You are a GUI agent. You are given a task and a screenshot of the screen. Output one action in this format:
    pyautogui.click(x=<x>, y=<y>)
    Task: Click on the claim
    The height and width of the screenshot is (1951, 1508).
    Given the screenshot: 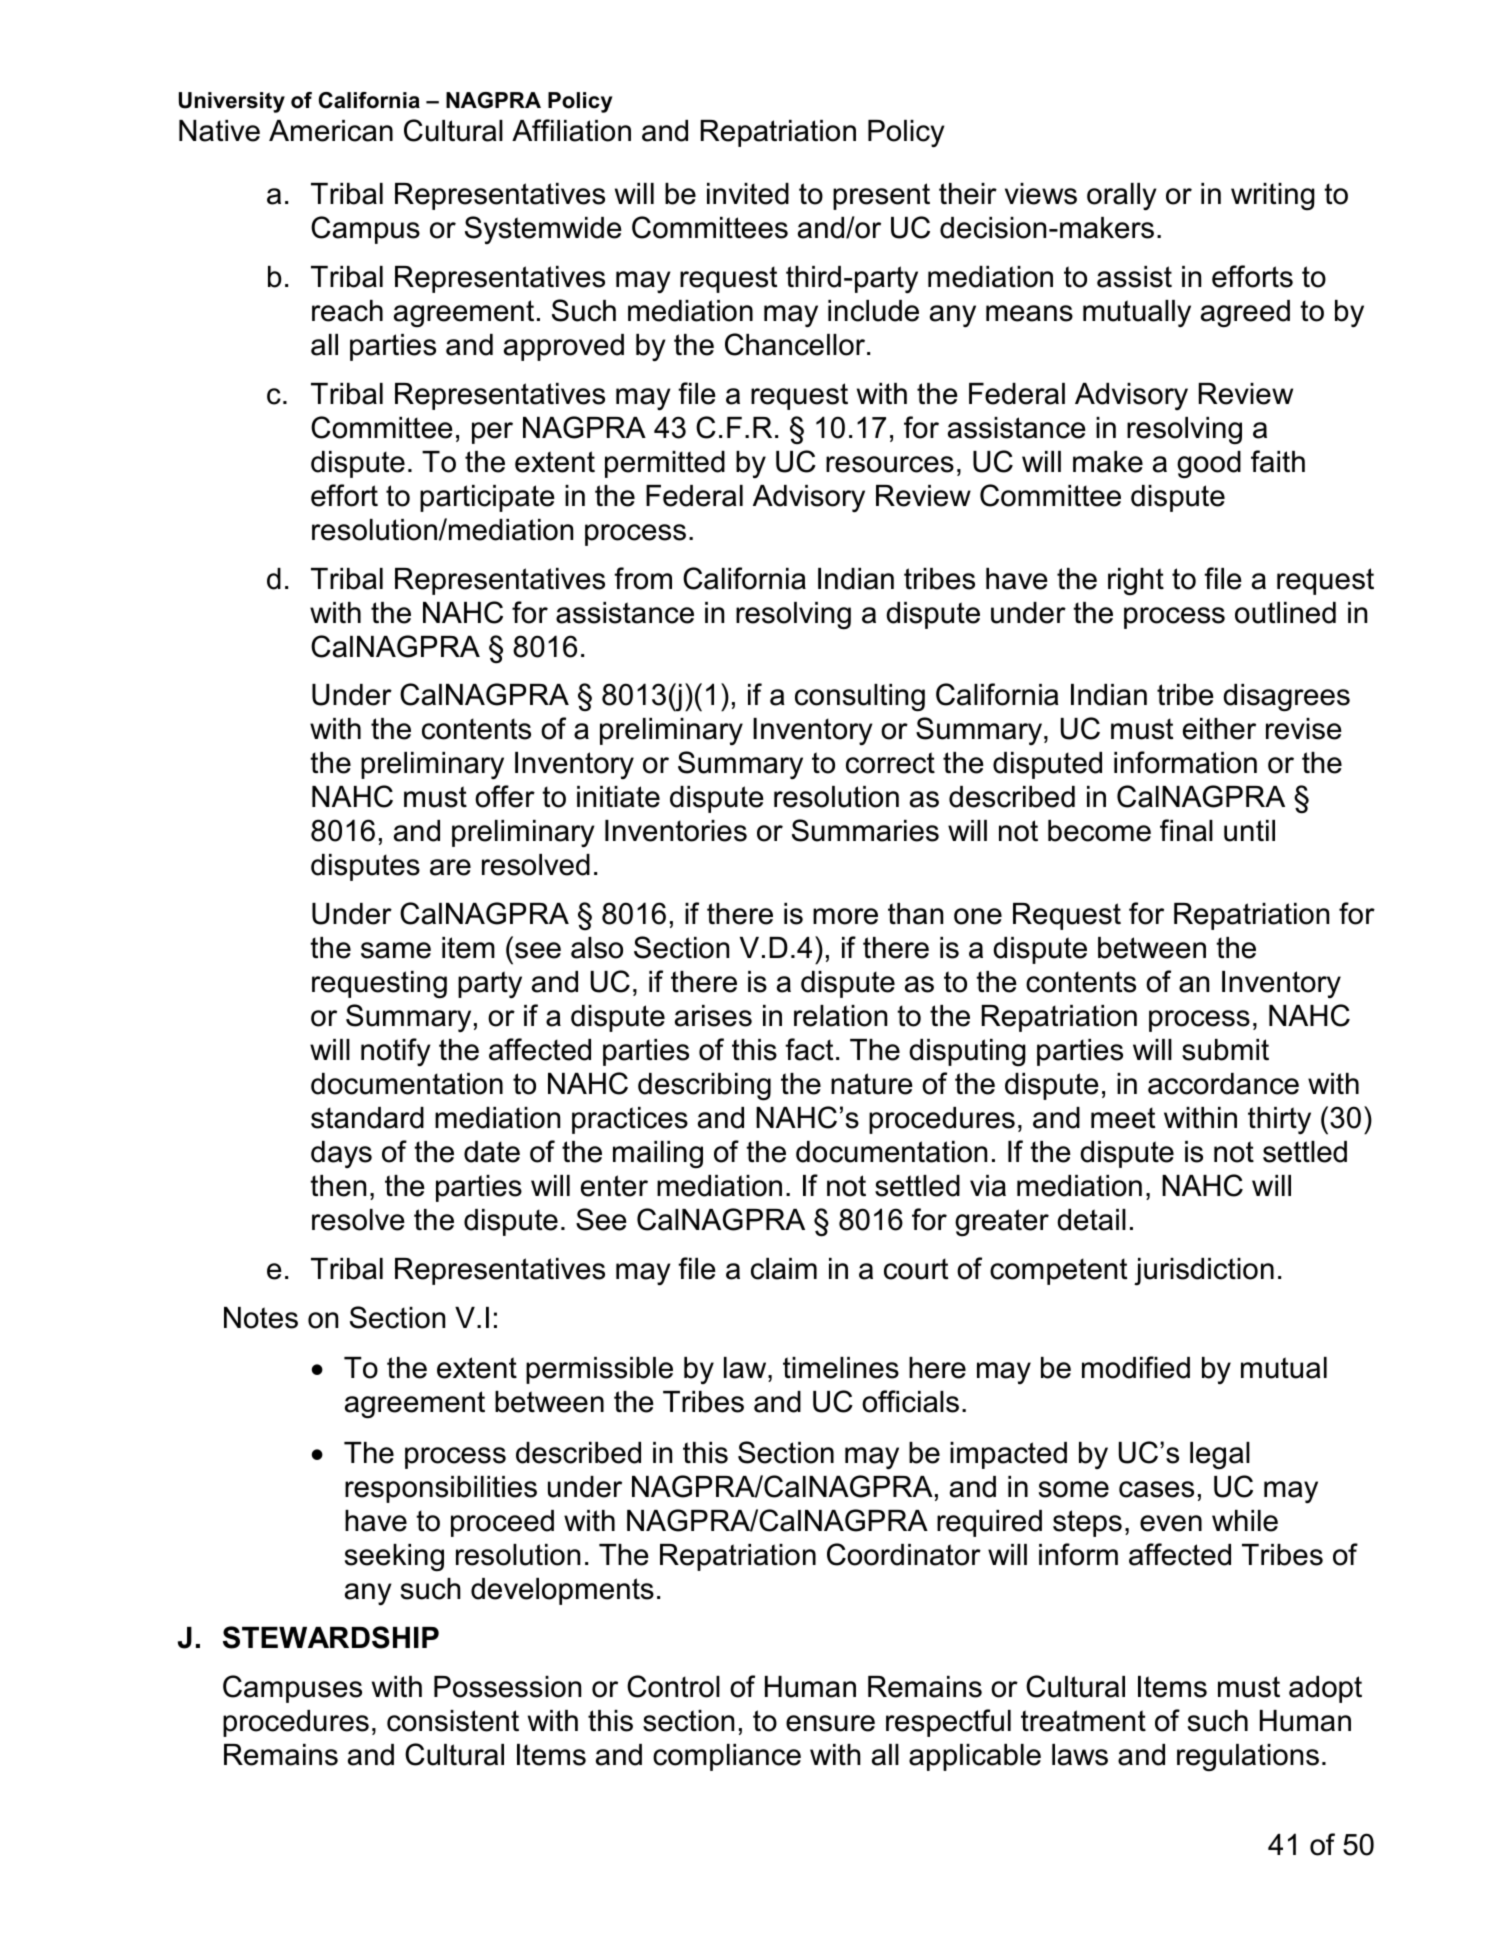 What is the action you would take?
    pyautogui.click(x=784, y=1269)
